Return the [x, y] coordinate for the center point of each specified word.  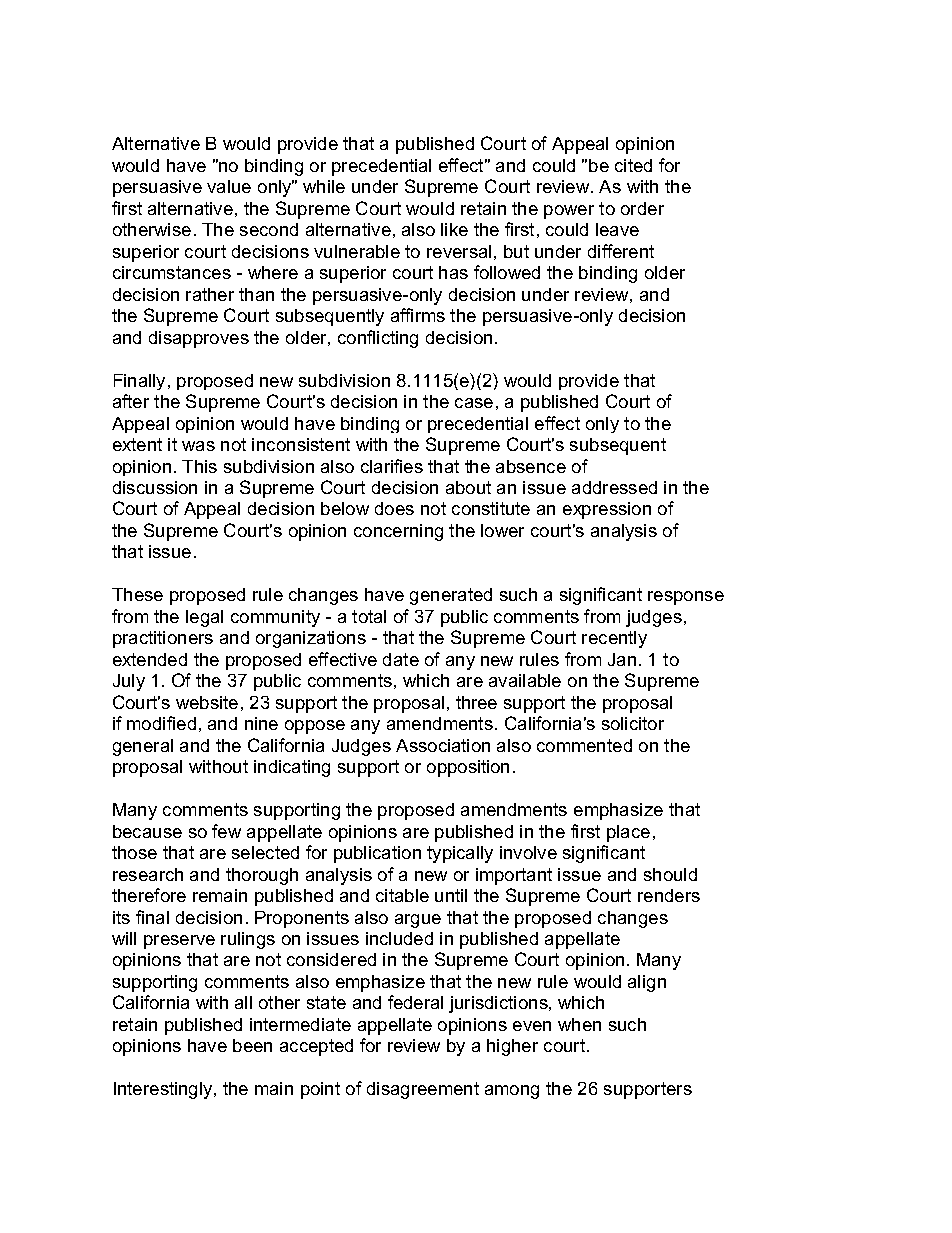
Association [443, 745]
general [143, 747]
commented [584, 745]
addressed [614, 487]
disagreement [423, 1090]
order [642, 208]
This [199, 466]
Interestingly [164, 1090]
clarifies [392, 466]
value [229, 186]
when [579, 1024]
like [454, 229]
